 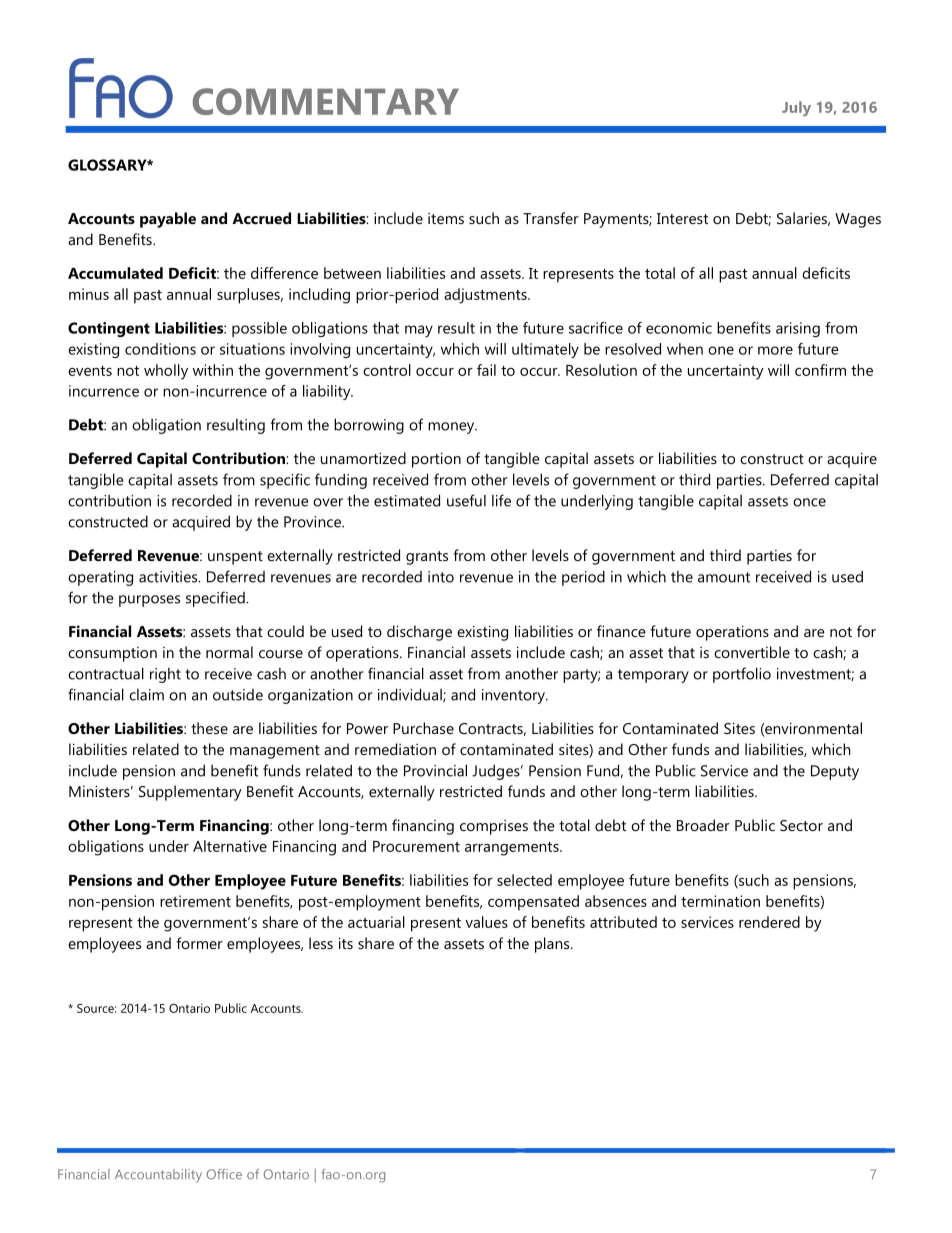 I want to click on normal, so click(x=229, y=652).
